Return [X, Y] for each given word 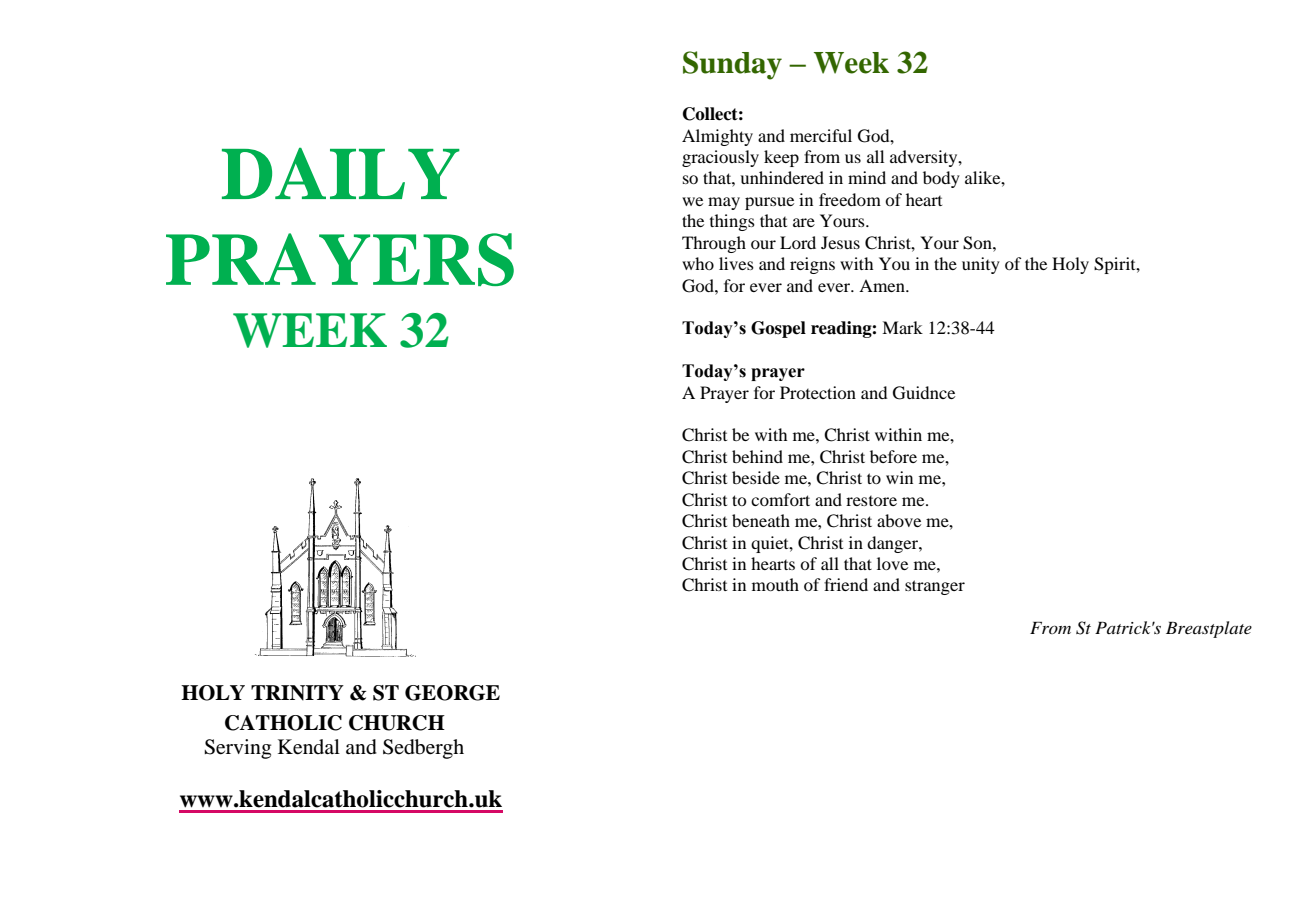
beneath [761, 520]
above [899, 520]
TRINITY [297, 693]
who [698, 263]
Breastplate [1209, 629]
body [941, 179]
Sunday [732, 65]
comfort [780, 499]
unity [981, 265]
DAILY [341, 173]
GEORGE [452, 693]
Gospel [778, 329]
